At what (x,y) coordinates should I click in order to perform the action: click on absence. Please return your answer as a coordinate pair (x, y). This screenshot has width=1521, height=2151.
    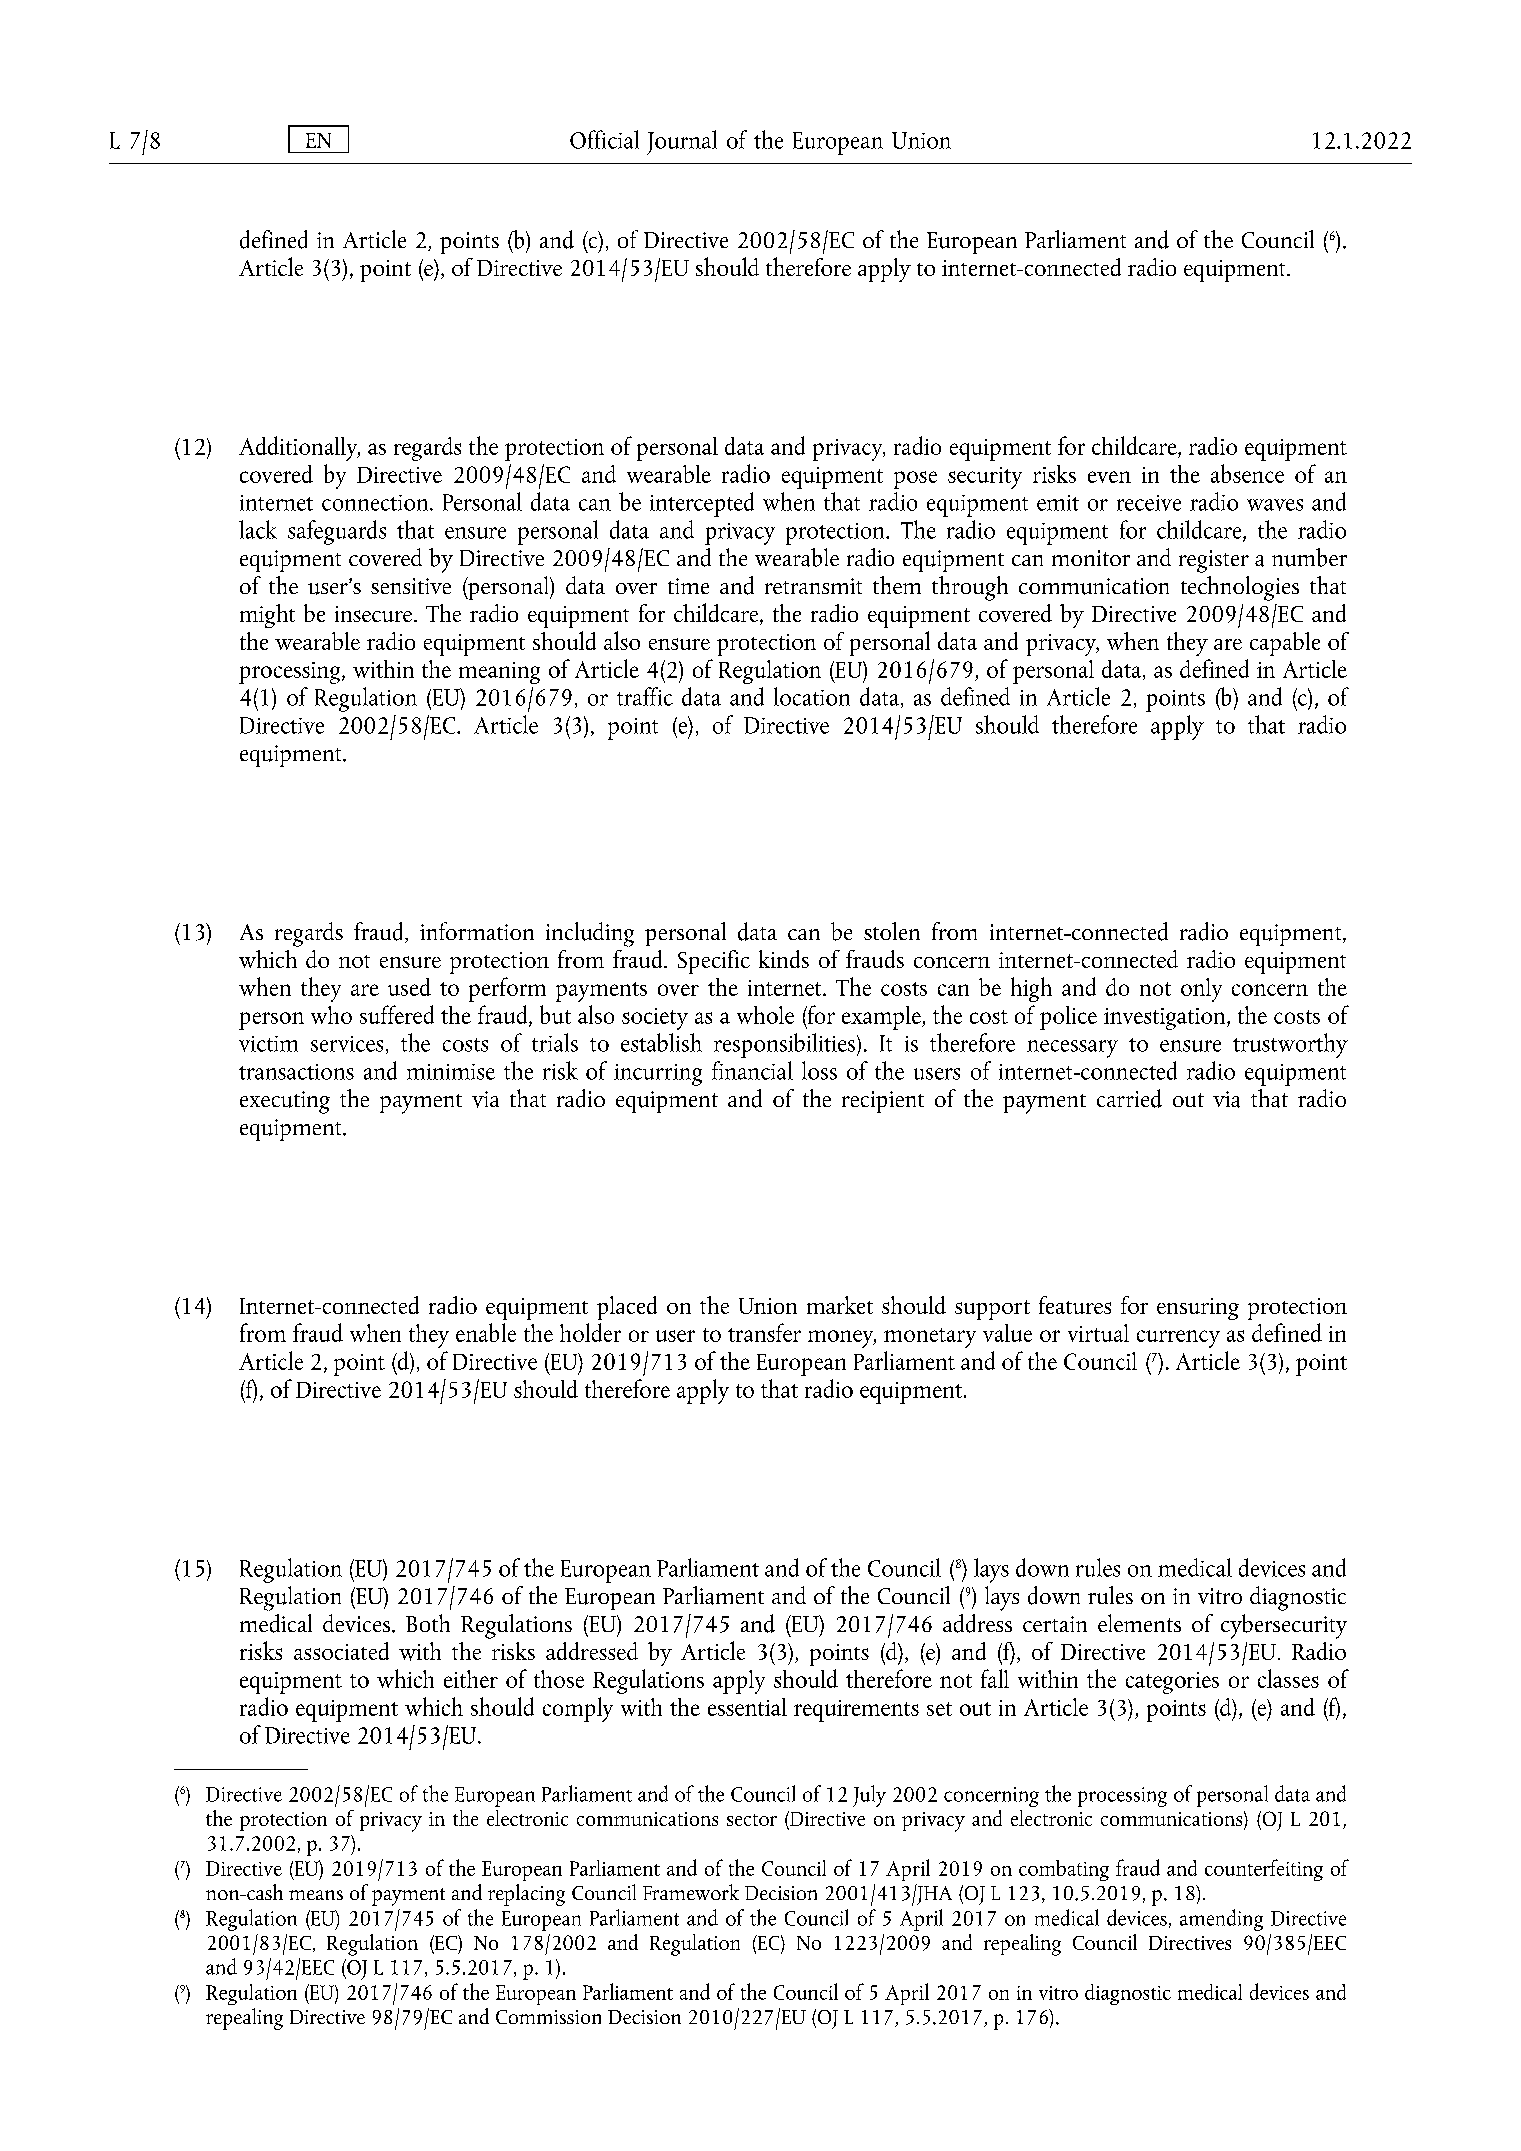
    Looking at the image, I should click on (1247, 473).
